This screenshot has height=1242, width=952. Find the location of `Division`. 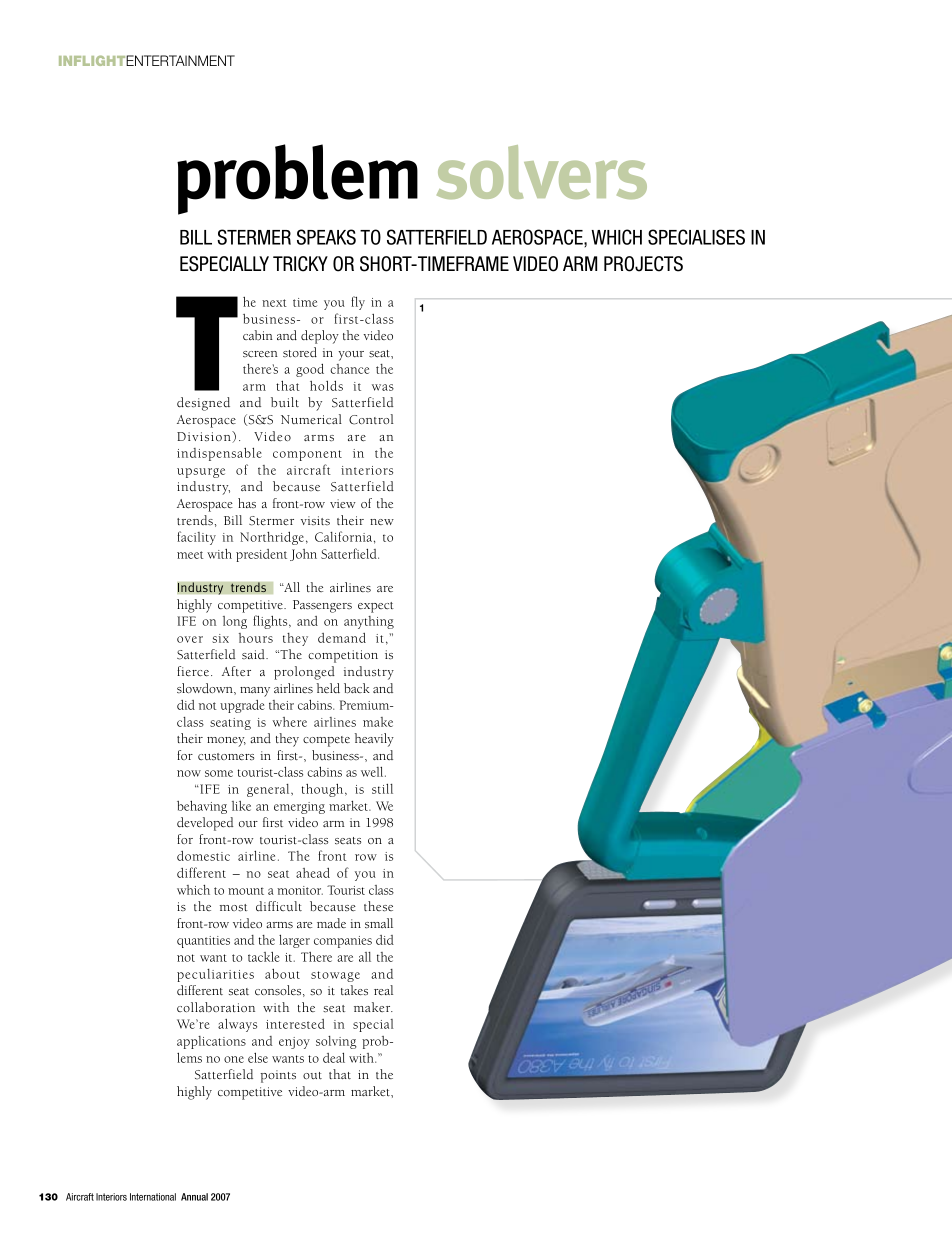

Division is located at coordinates (205, 437).
